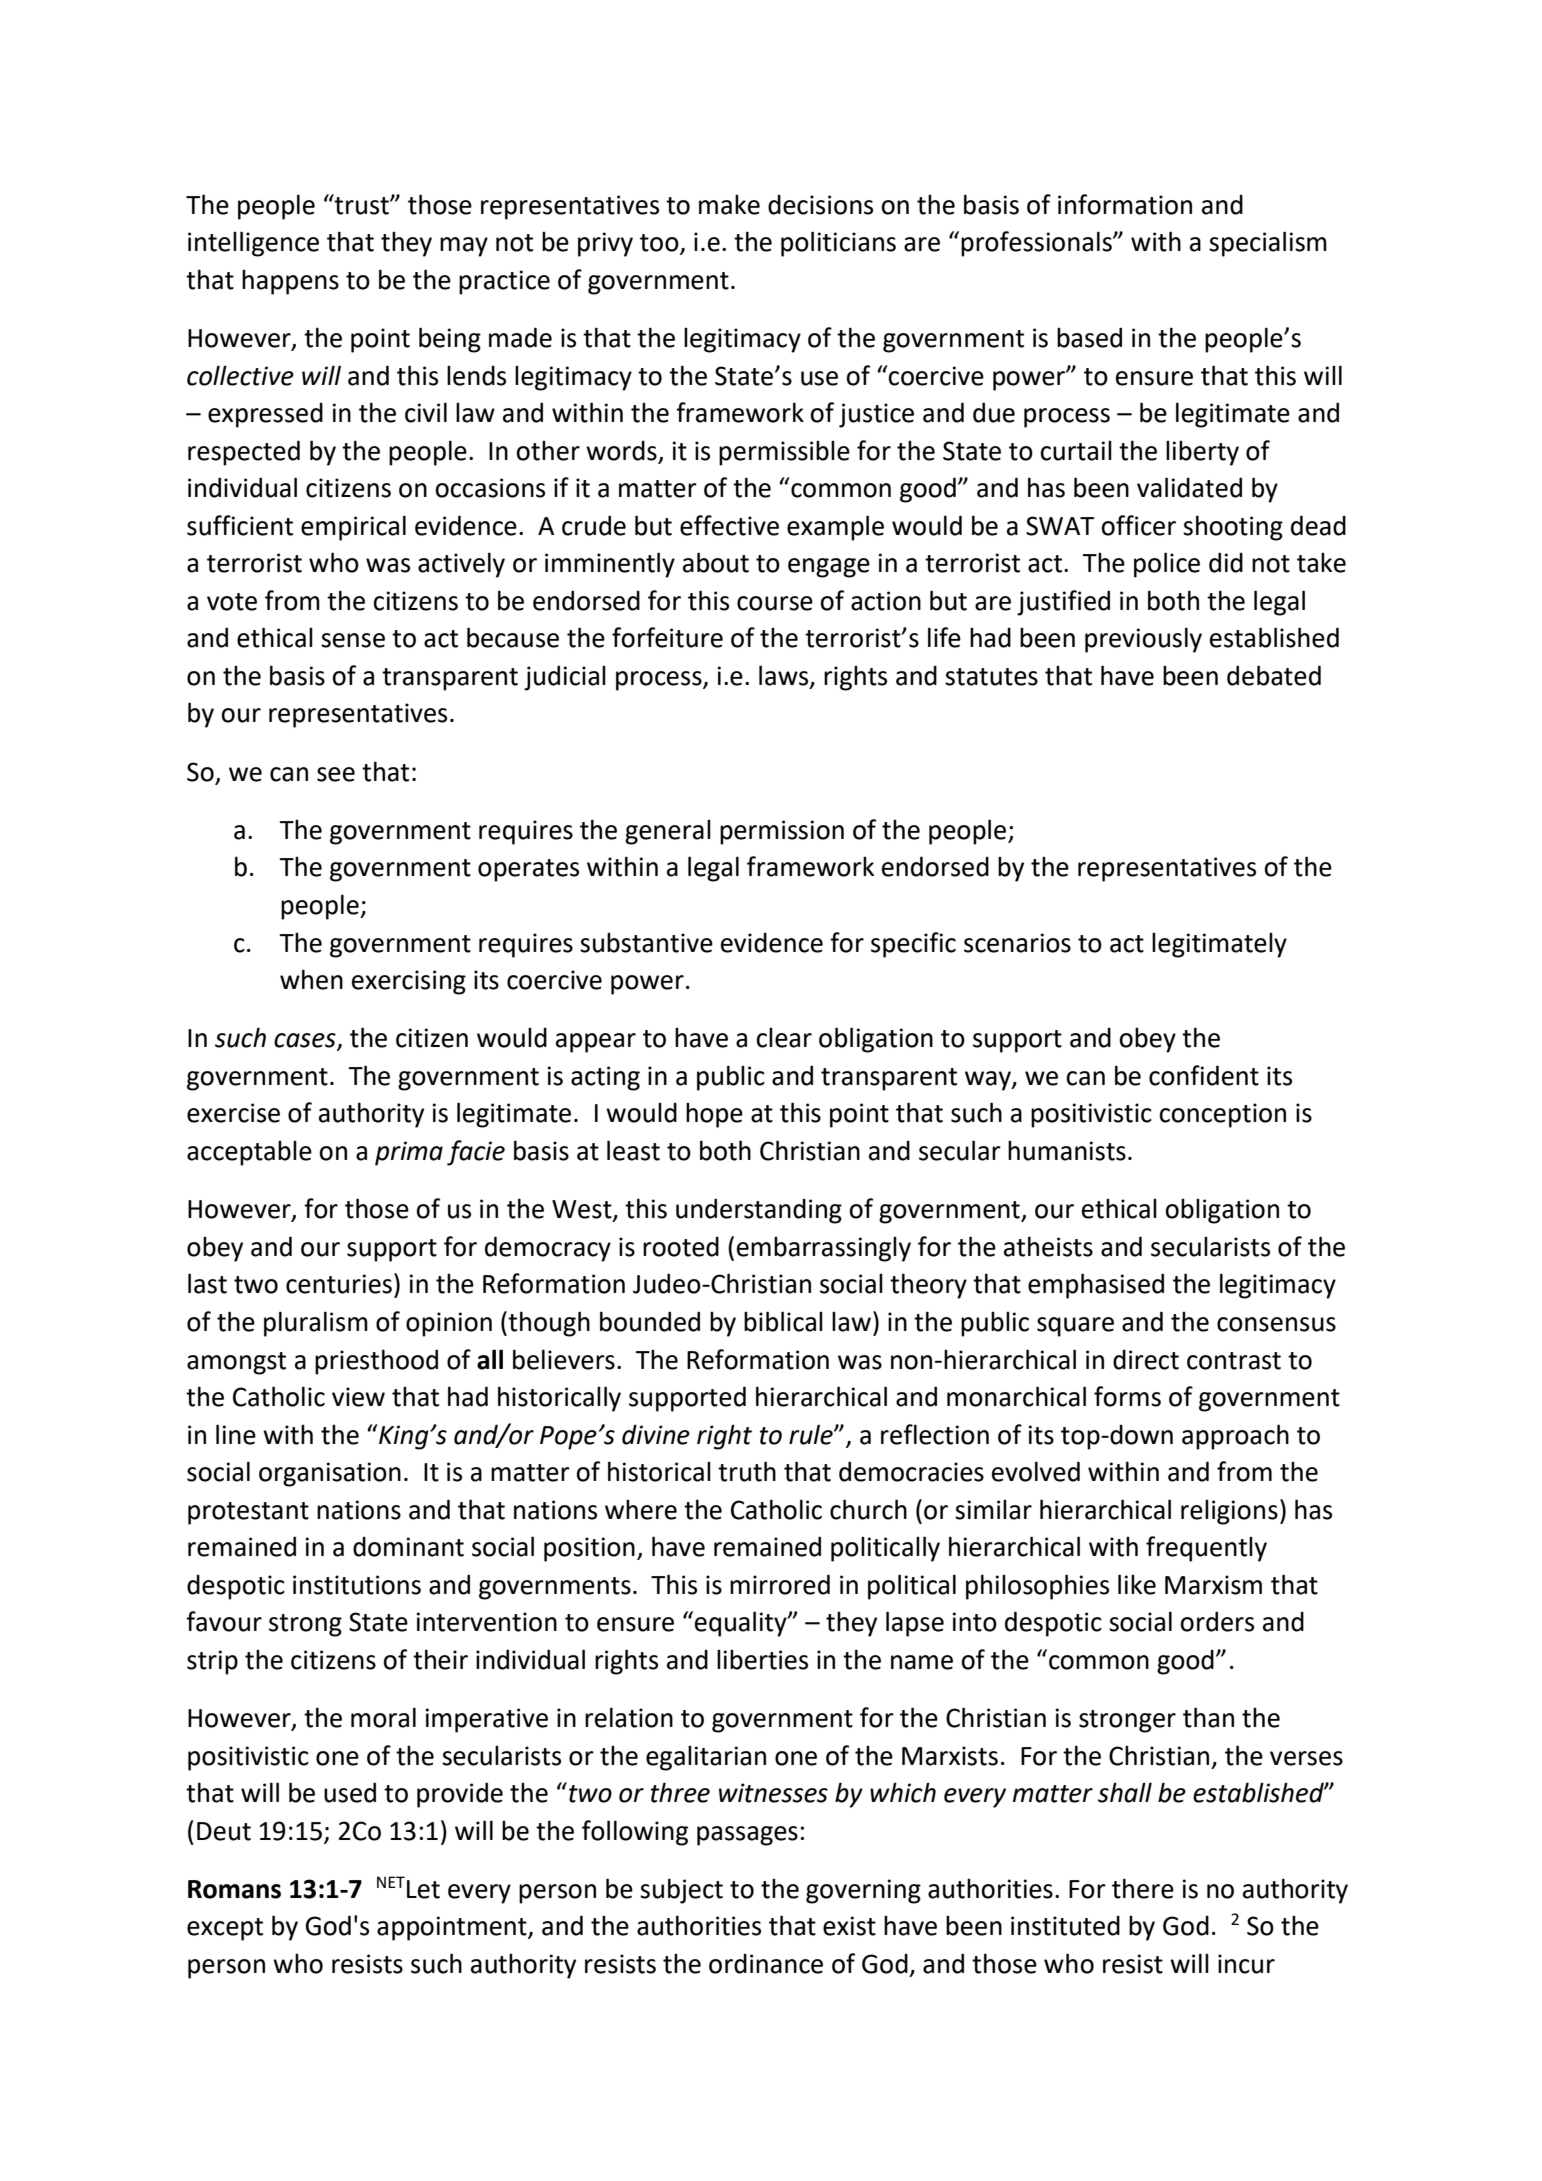 The height and width of the image is (2181, 1542). What do you see at coordinates (1143, 640) in the image?
I see `previously` at bounding box center [1143, 640].
